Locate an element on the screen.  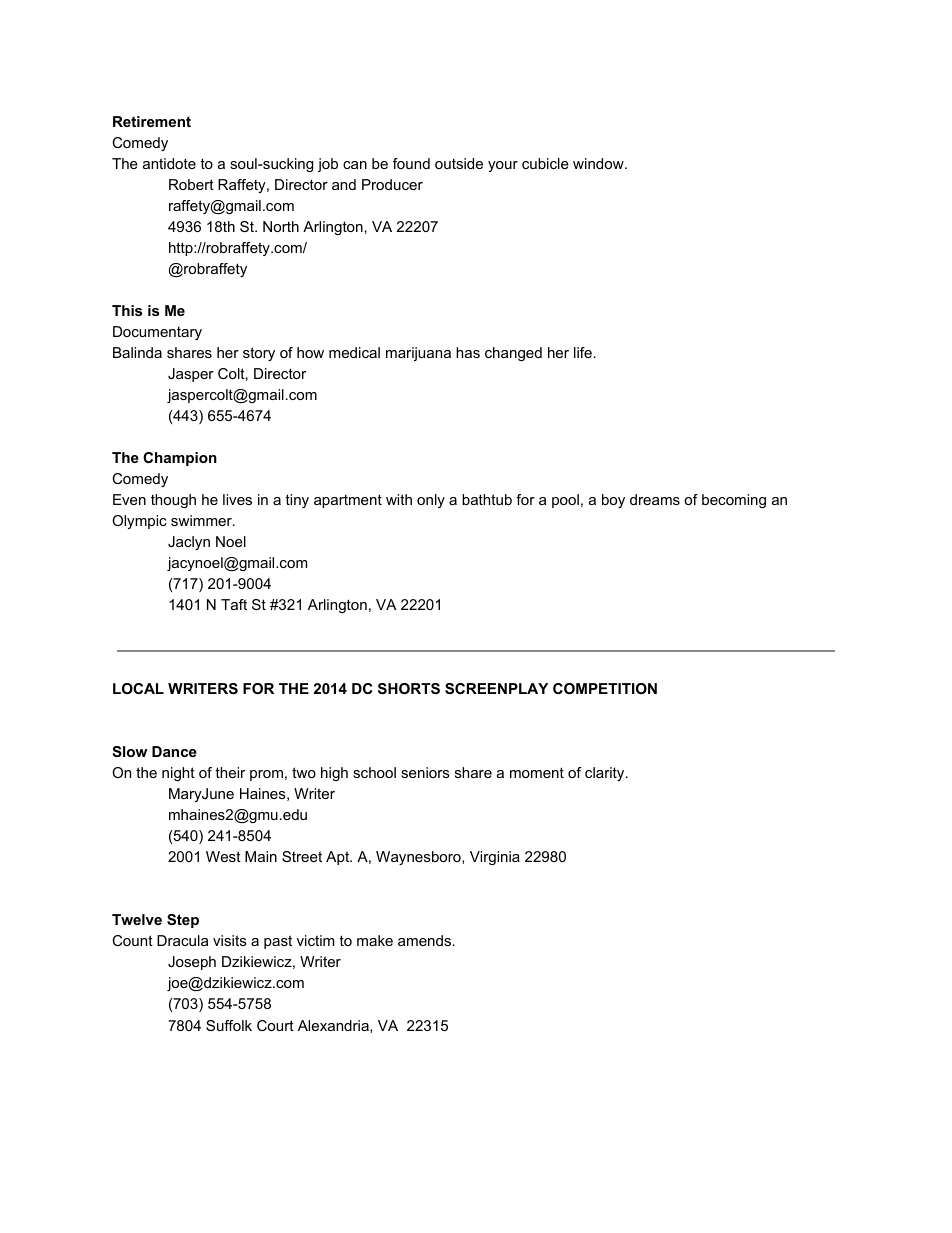
window is located at coordinates (599, 163).
